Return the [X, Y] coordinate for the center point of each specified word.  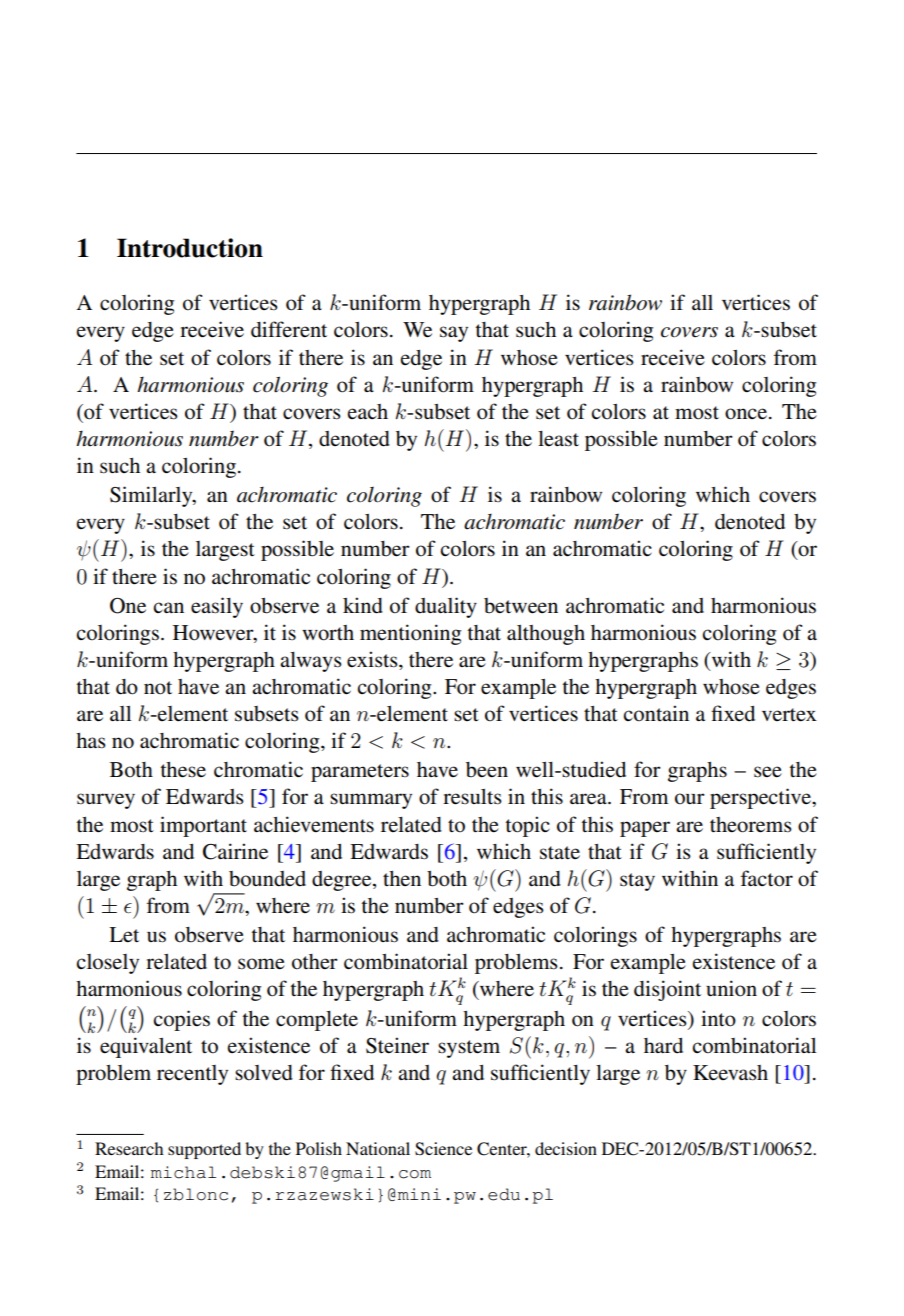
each [367, 411]
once [747, 414]
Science [443, 1149]
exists [373, 659]
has [91, 741]
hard [663, 1046]
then [402, 878]
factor [767, 878]
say [454, 334]
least [558, 439]
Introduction [190, 248]
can [168, 607]
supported [204, 1150]
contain [656, 713]
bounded [267, 879]
